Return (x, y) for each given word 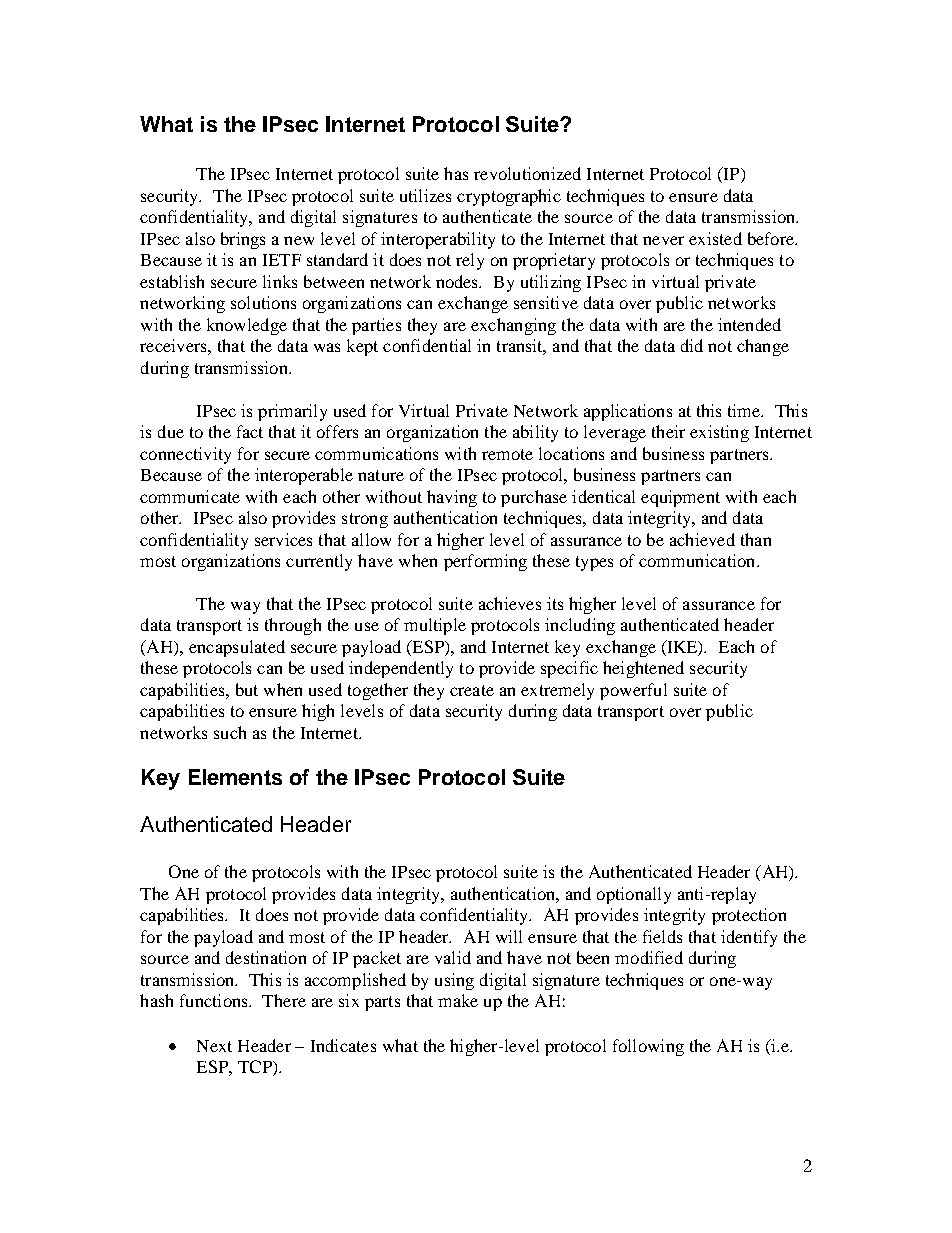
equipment (680, 498)
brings (243, 240)
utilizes (425, 195)
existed (715, 238)
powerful (633, 691)
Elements (235, 777)
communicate (190, 496)
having (452, 498)
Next (214, 1046)
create (472, 690)
